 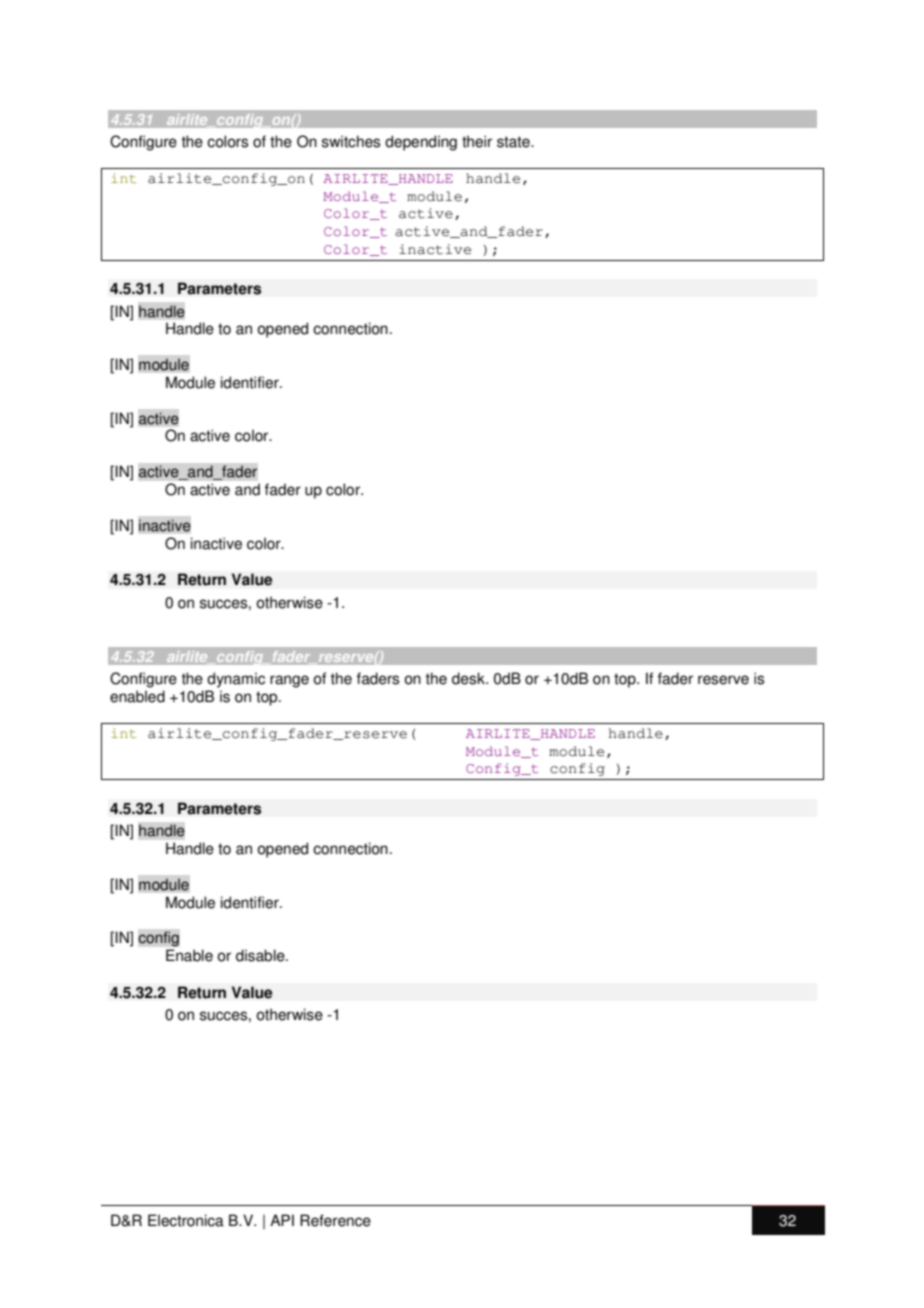 I want to click on depending, so click(x=421, y=143).
